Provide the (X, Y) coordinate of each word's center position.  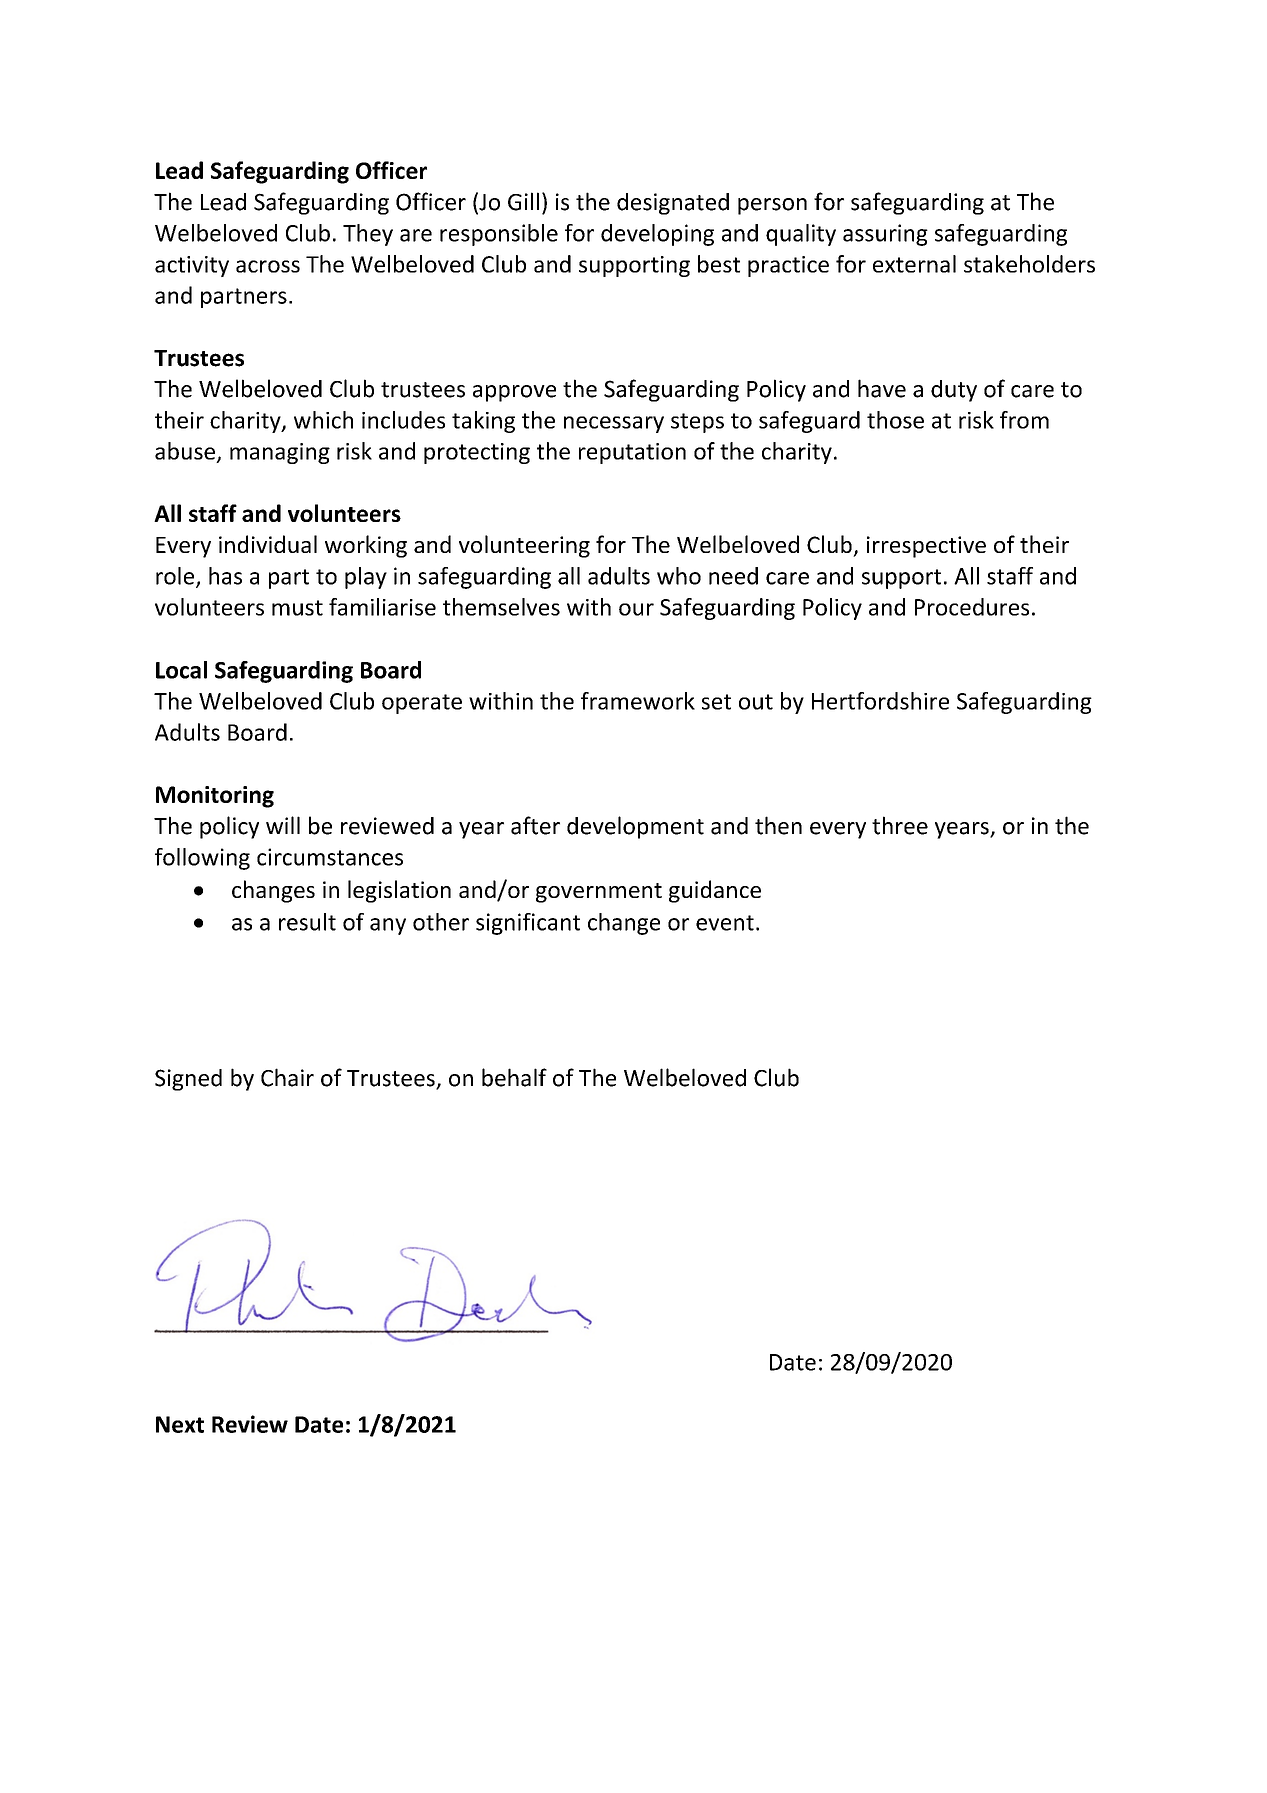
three (900, 825)
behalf (514, 1077)
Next (180, 1424)
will (283, 825)
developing (657, 235)
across (268, 266)
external (914, 264)
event (725, 923)
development (635, 827)
